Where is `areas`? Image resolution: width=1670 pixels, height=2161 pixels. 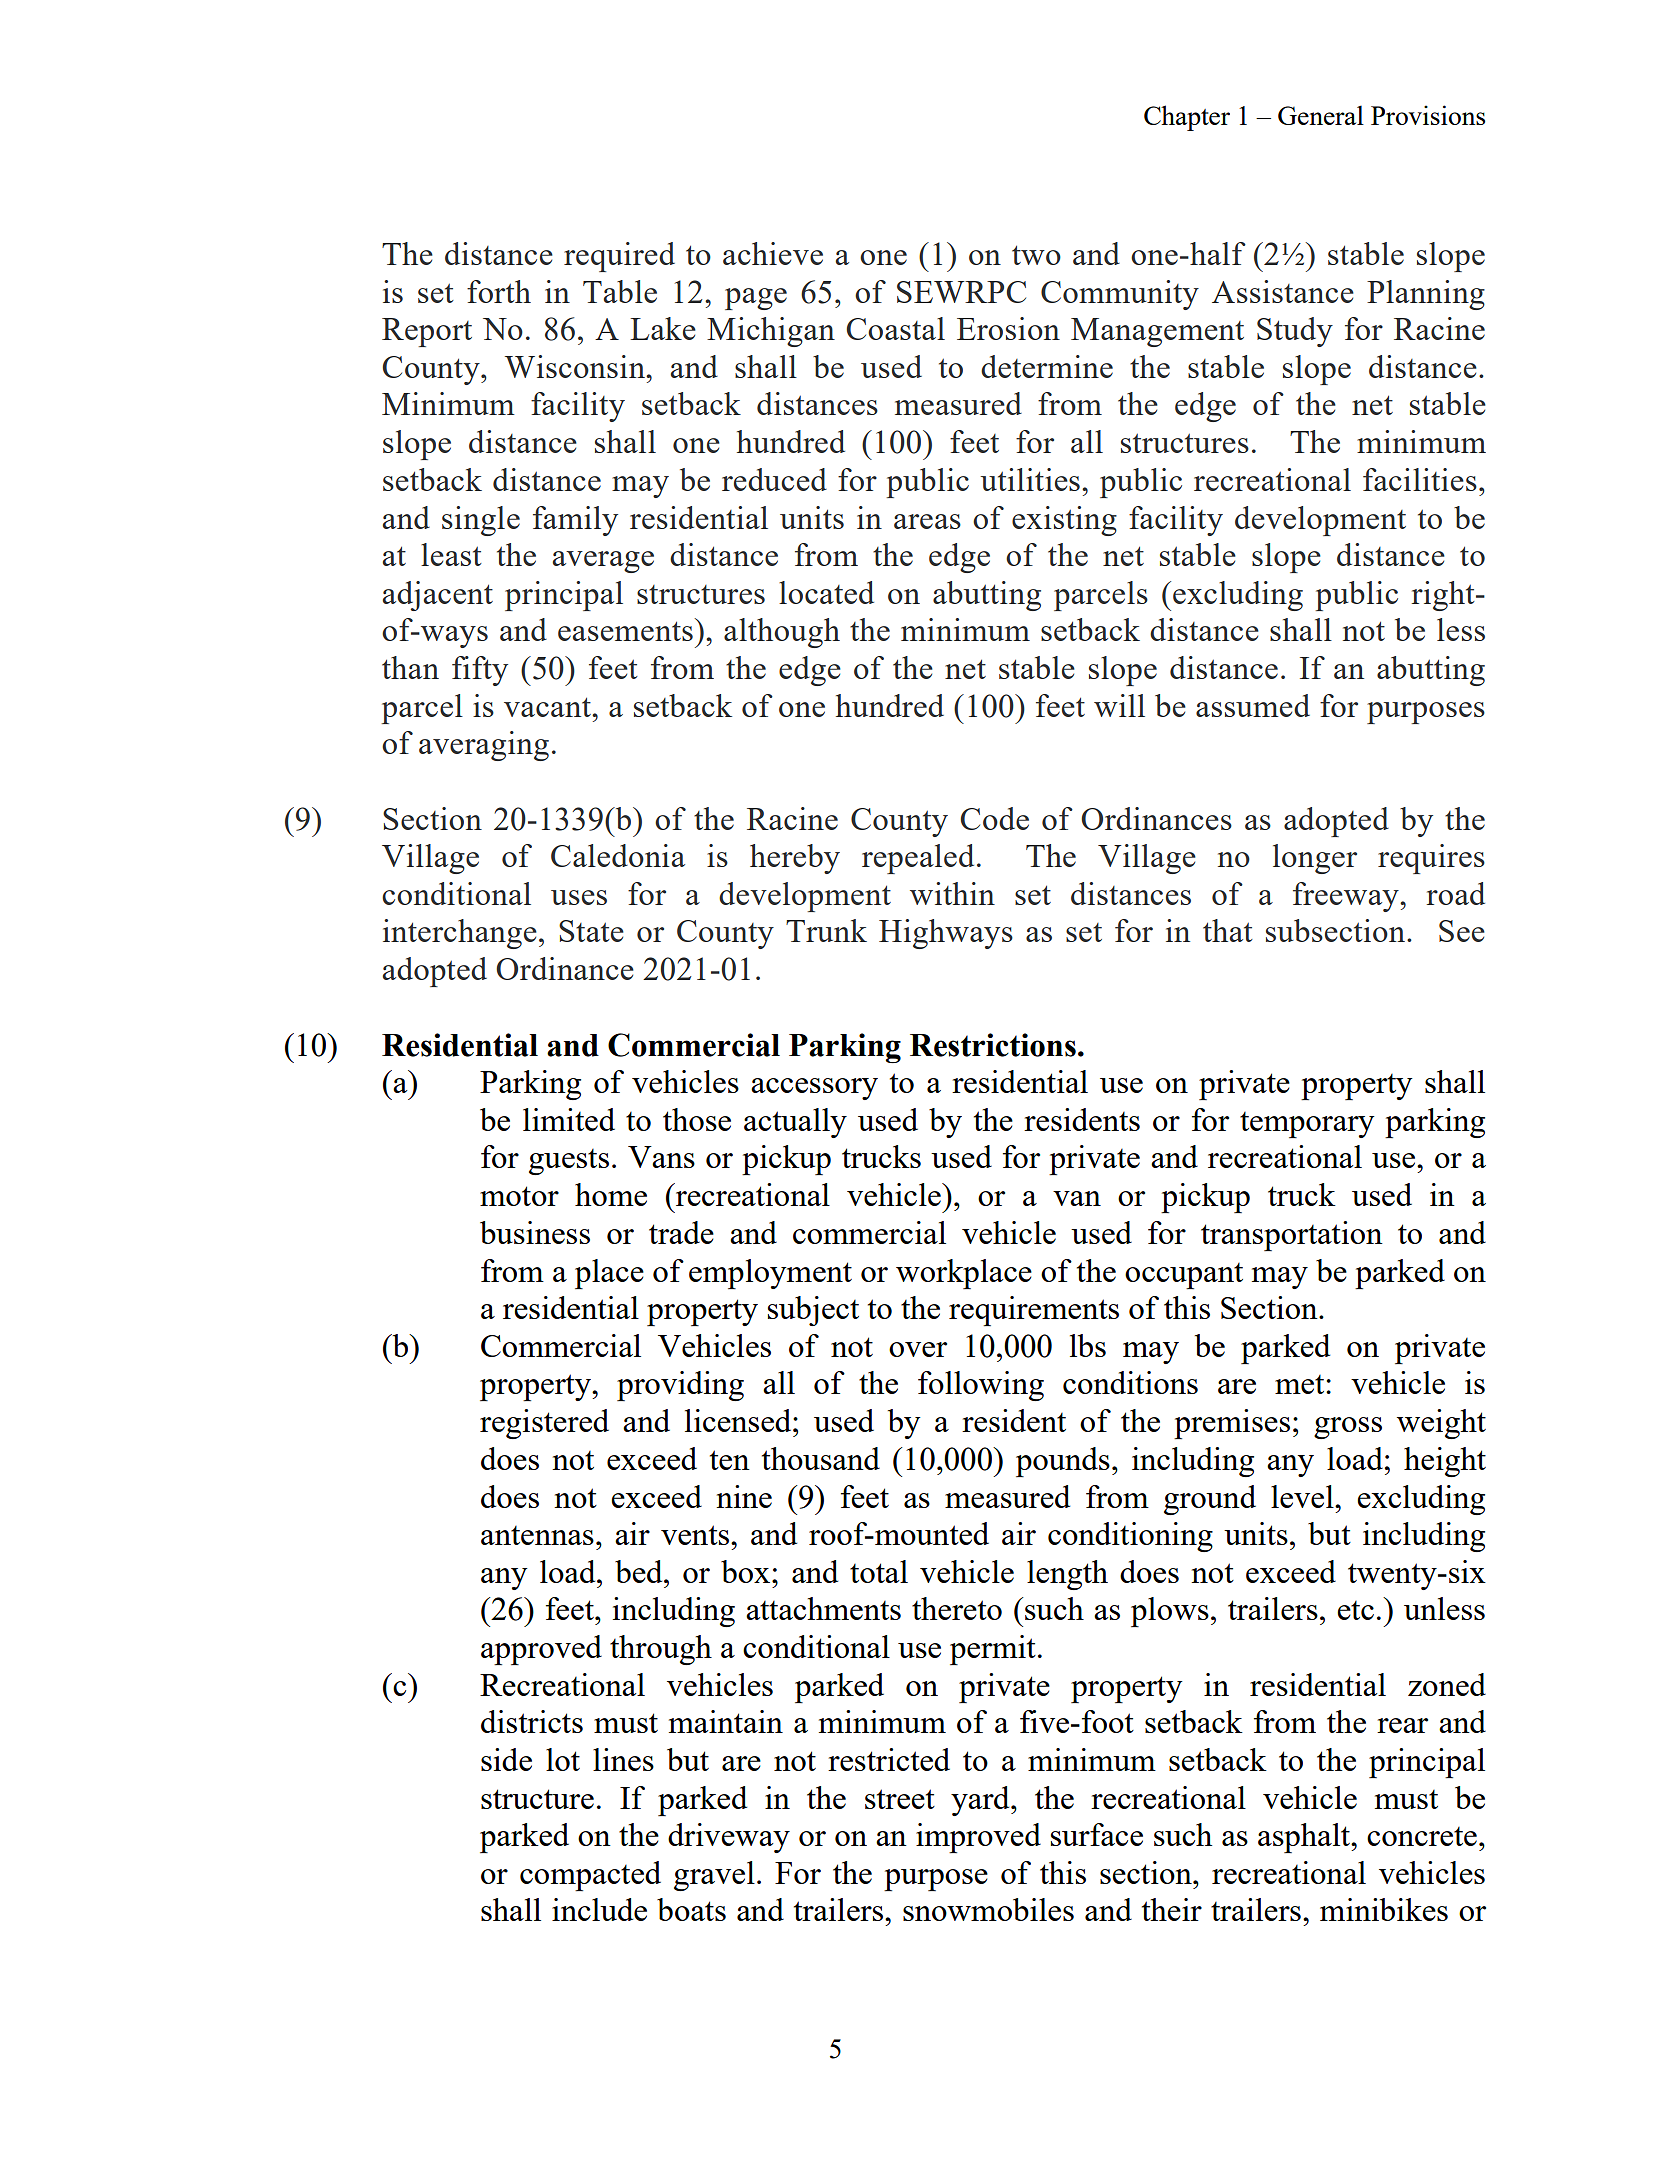
areas is located at coordinates (927, 521).
